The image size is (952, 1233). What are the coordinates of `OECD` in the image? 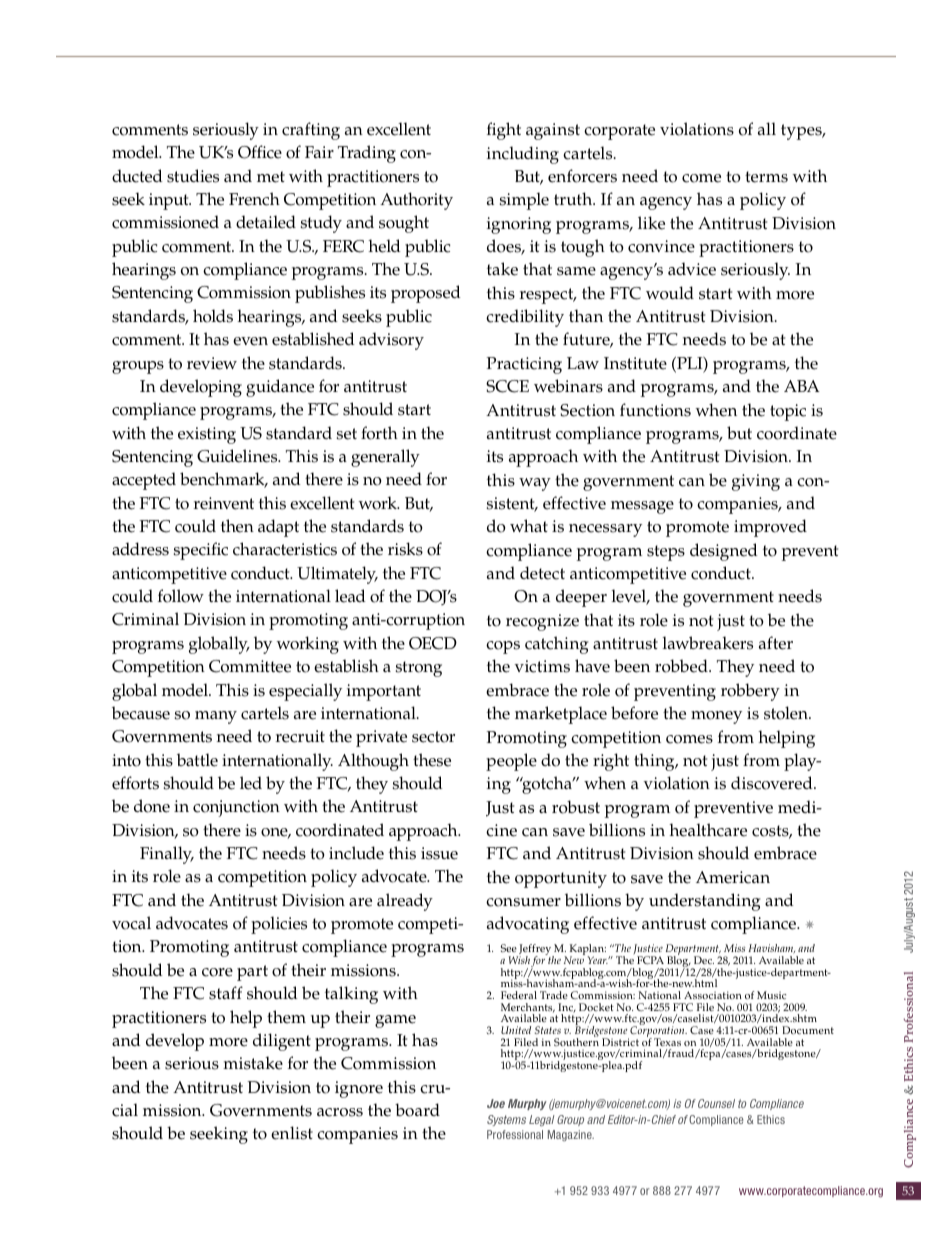 It's located at (433, 643).
